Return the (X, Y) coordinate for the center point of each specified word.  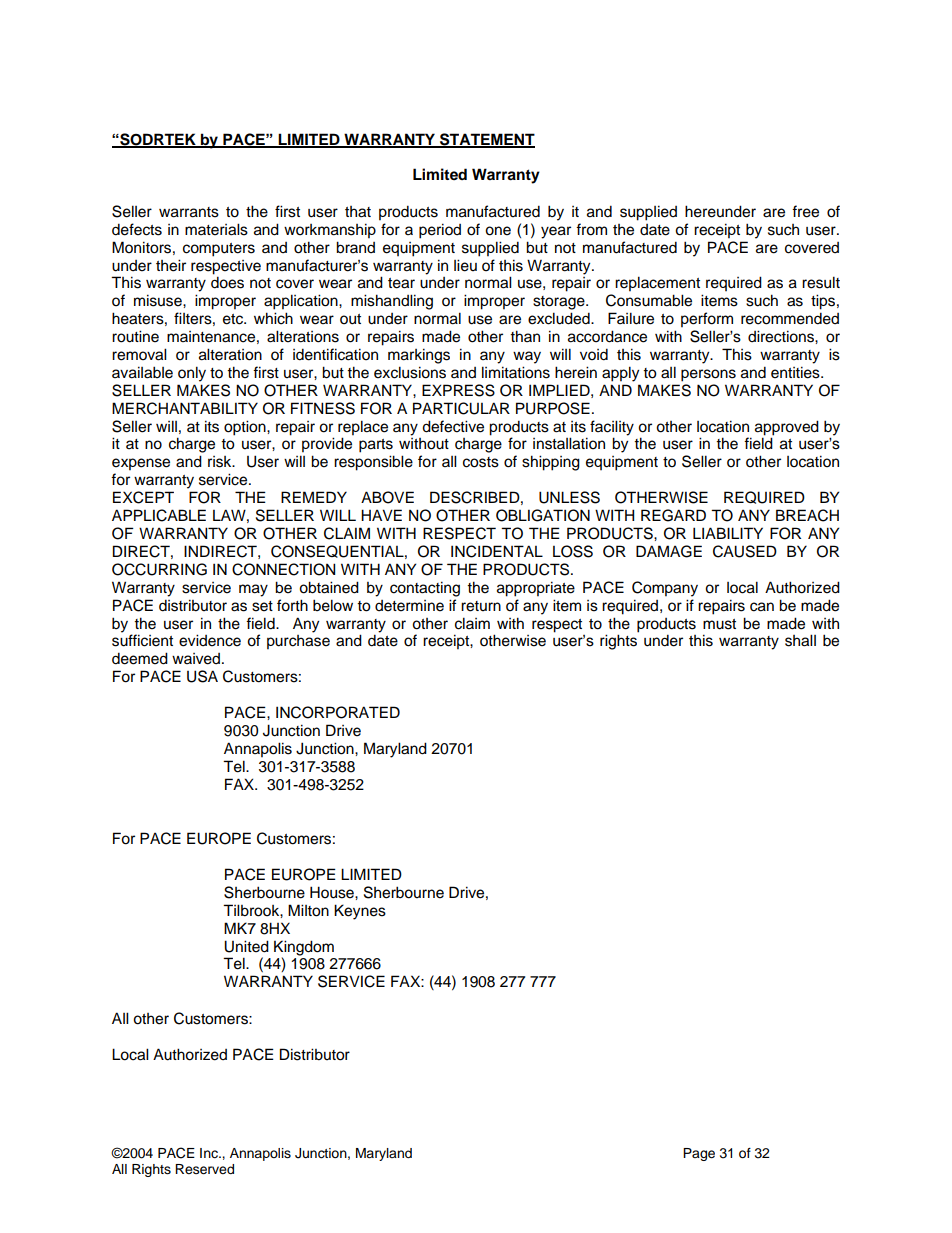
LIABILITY (728, 533)
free (805, 211)
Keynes (360, 912)
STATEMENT (486, 140)
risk (221, 462)
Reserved (204, 1169)
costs (481, 462)
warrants (189, 212)
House (333, 892)
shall (800, 640)
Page (699, 1154)
